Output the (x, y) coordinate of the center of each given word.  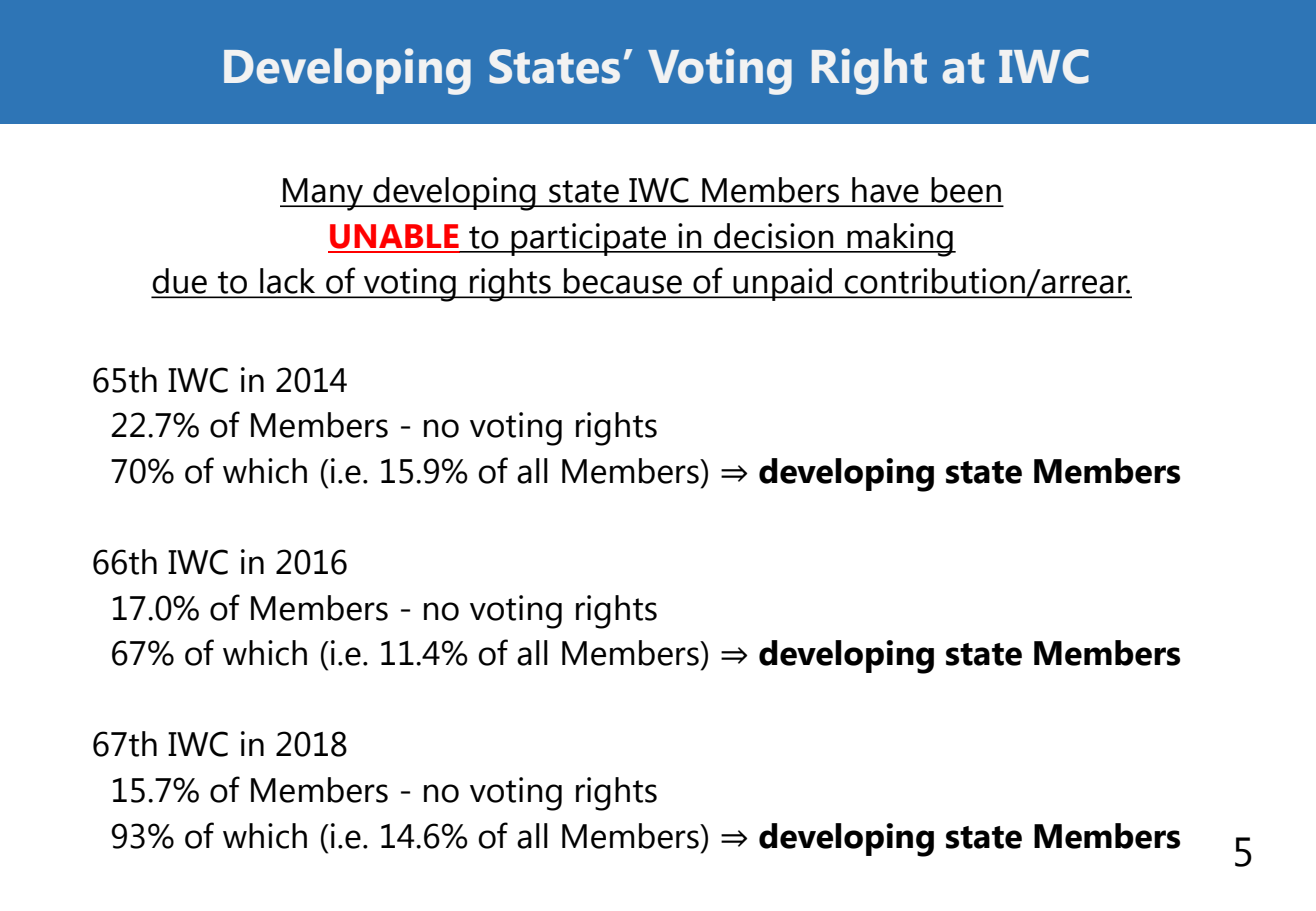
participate (589, 239)
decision (774, 236)
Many (323, 194)
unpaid (782, 284)
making (900, 240)
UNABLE (394, 236)
